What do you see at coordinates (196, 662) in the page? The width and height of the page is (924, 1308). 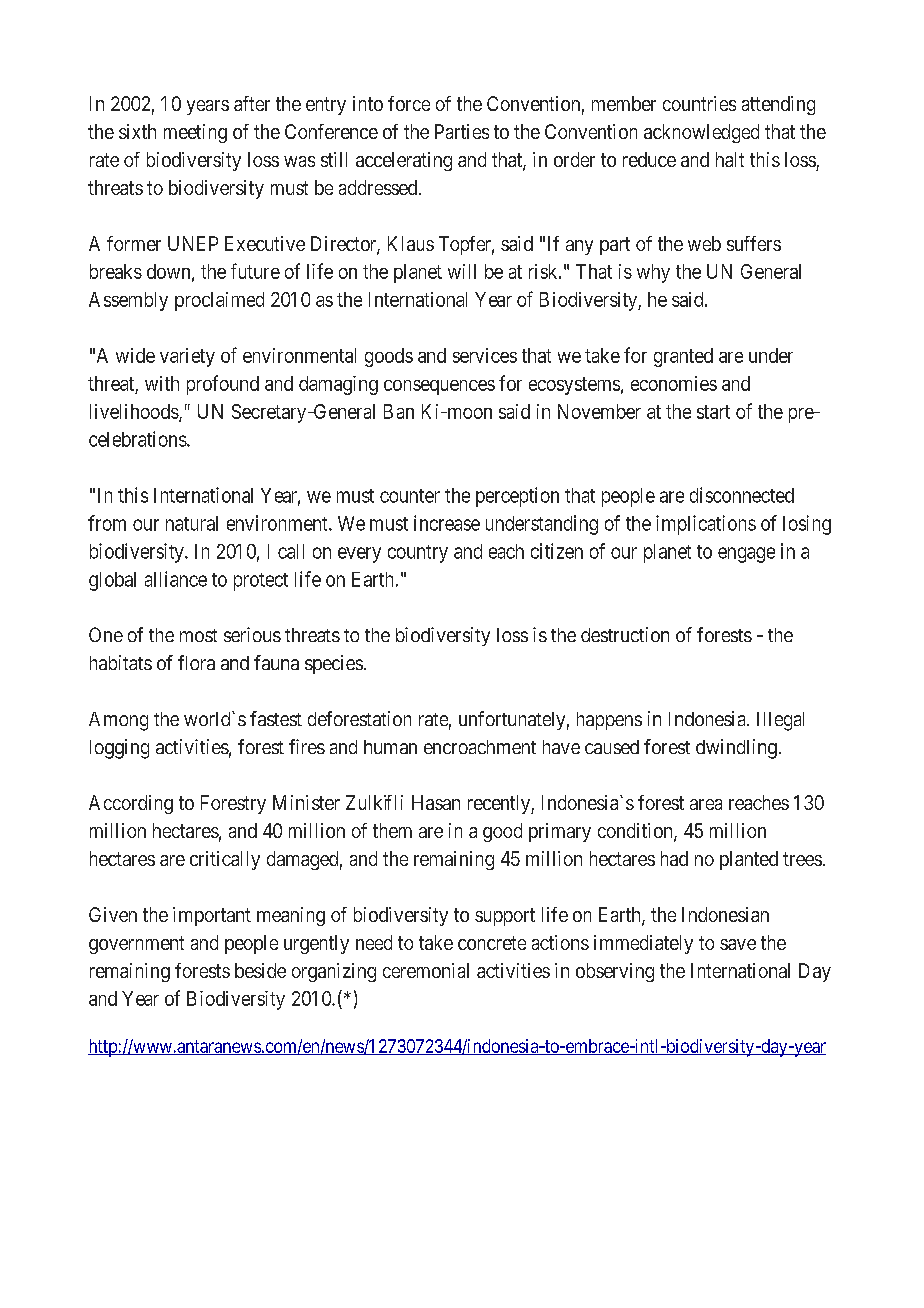 I see `flora` at bounding box center [196, 662].
